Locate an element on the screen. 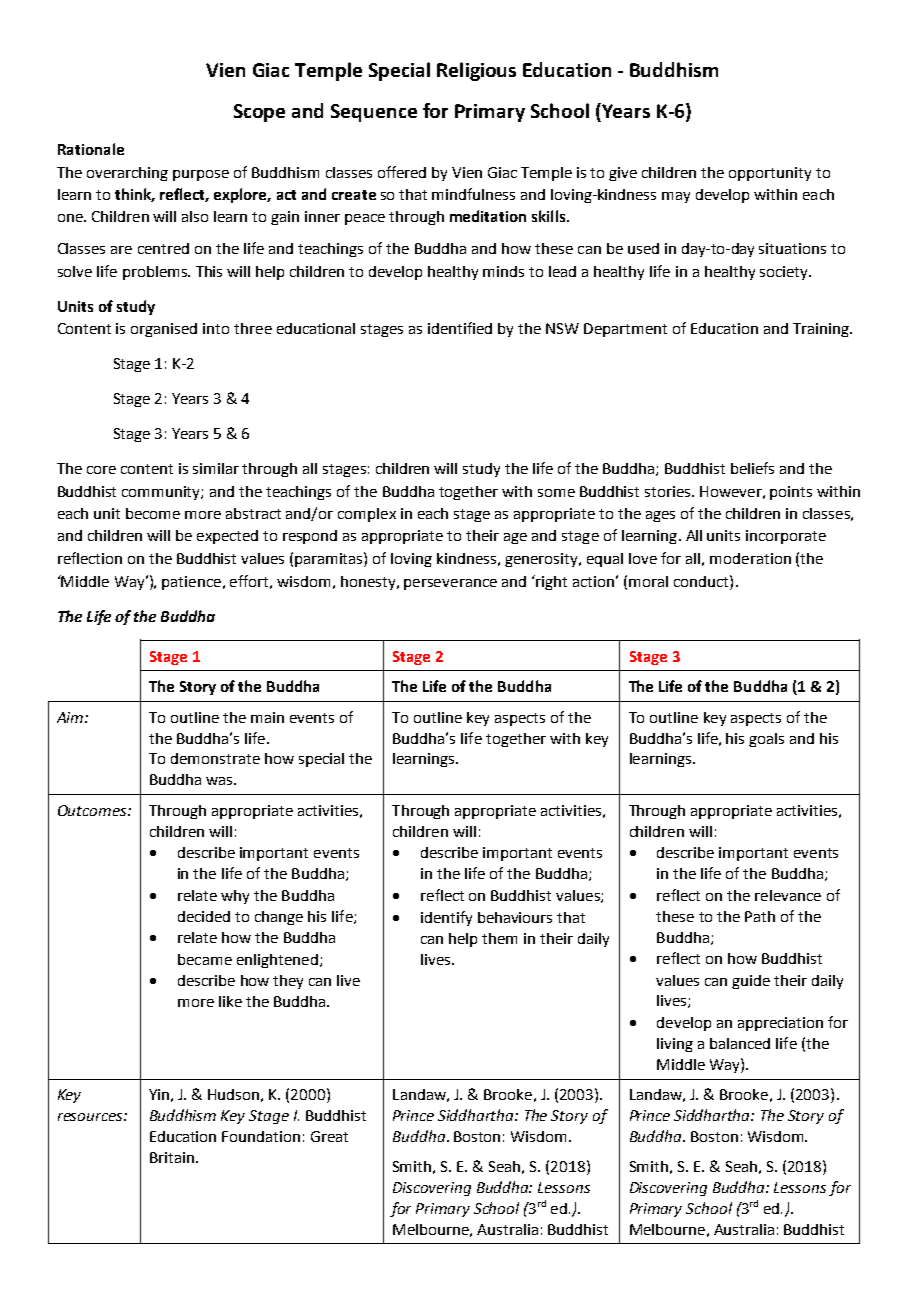 This screenshot has height=1308, width=924. Training is located at coordinates (822, 330).
